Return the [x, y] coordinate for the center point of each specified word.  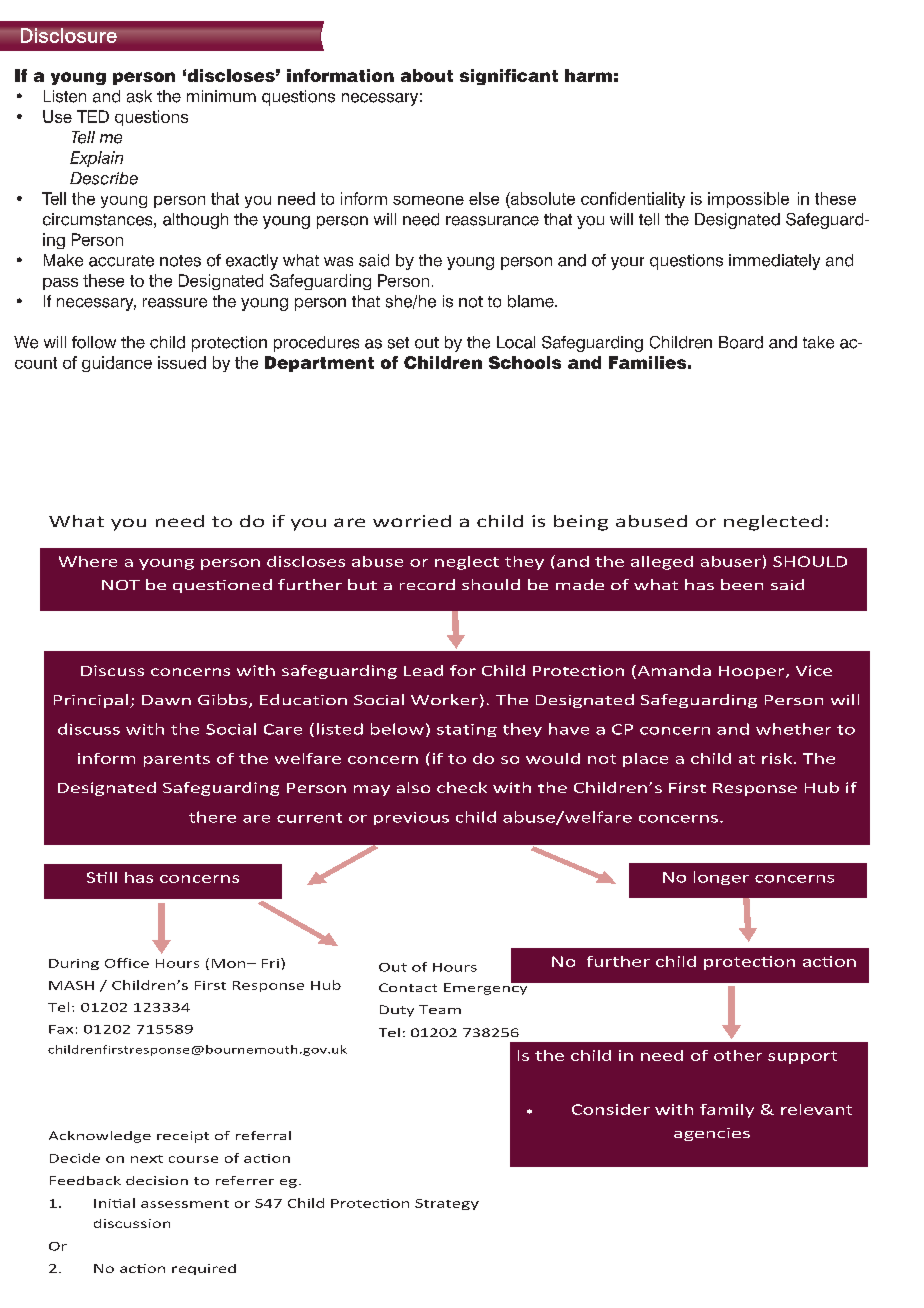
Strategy [447, 1204]
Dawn [166, 700]
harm [588, 75]
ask [139, 96]
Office [127, 963]
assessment [185, 1204]
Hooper [753, 672]
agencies [712, 1134]
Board [741, 342]
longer [721, 878]
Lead [423, 670]
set [398, 343]
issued [182, 362]
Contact [408, 987]
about [427, 75]
